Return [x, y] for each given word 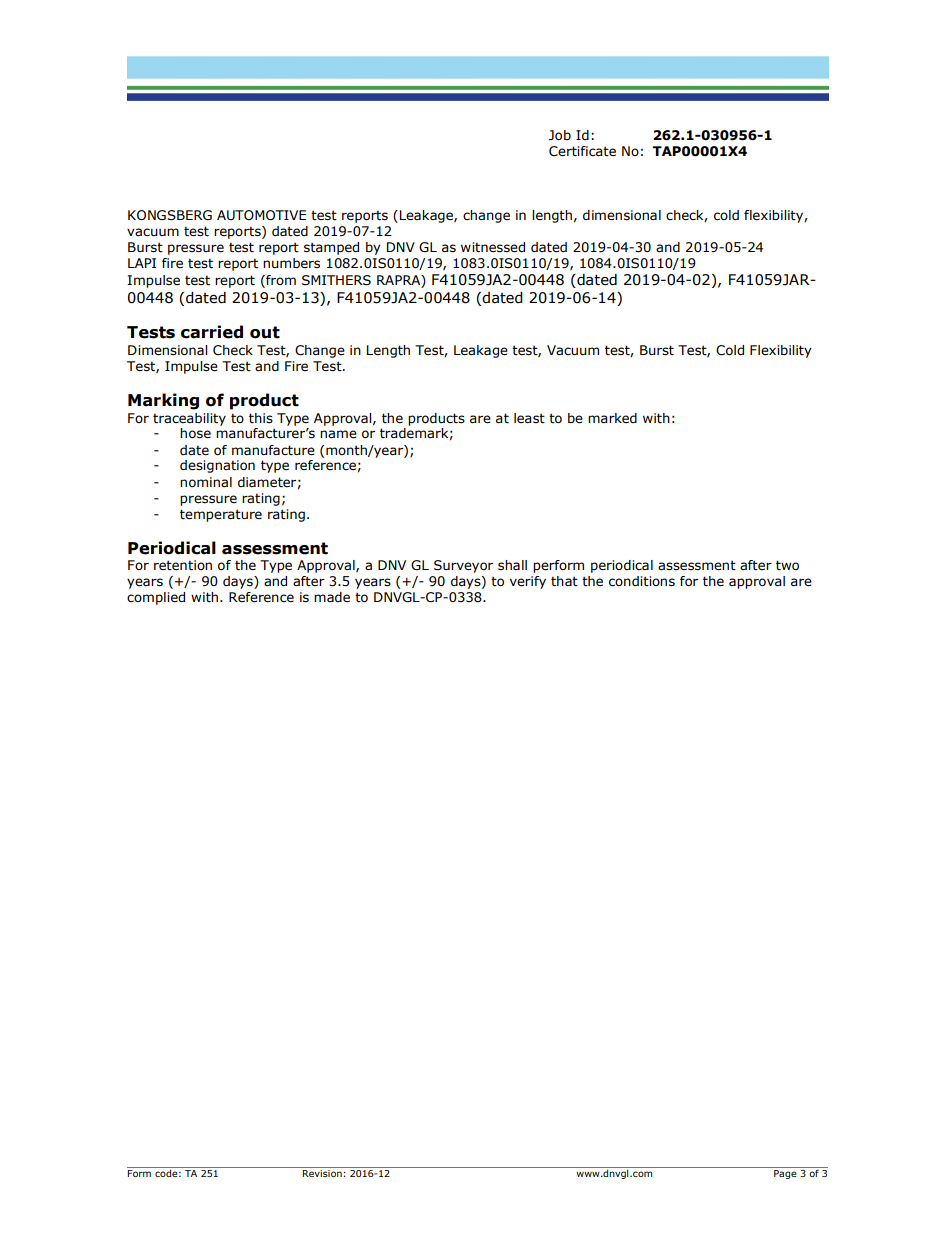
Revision [322, 1172]
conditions [642, 581]
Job [560, 135]
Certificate [582, 151]
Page [785, 1174]
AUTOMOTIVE [261, 215]
